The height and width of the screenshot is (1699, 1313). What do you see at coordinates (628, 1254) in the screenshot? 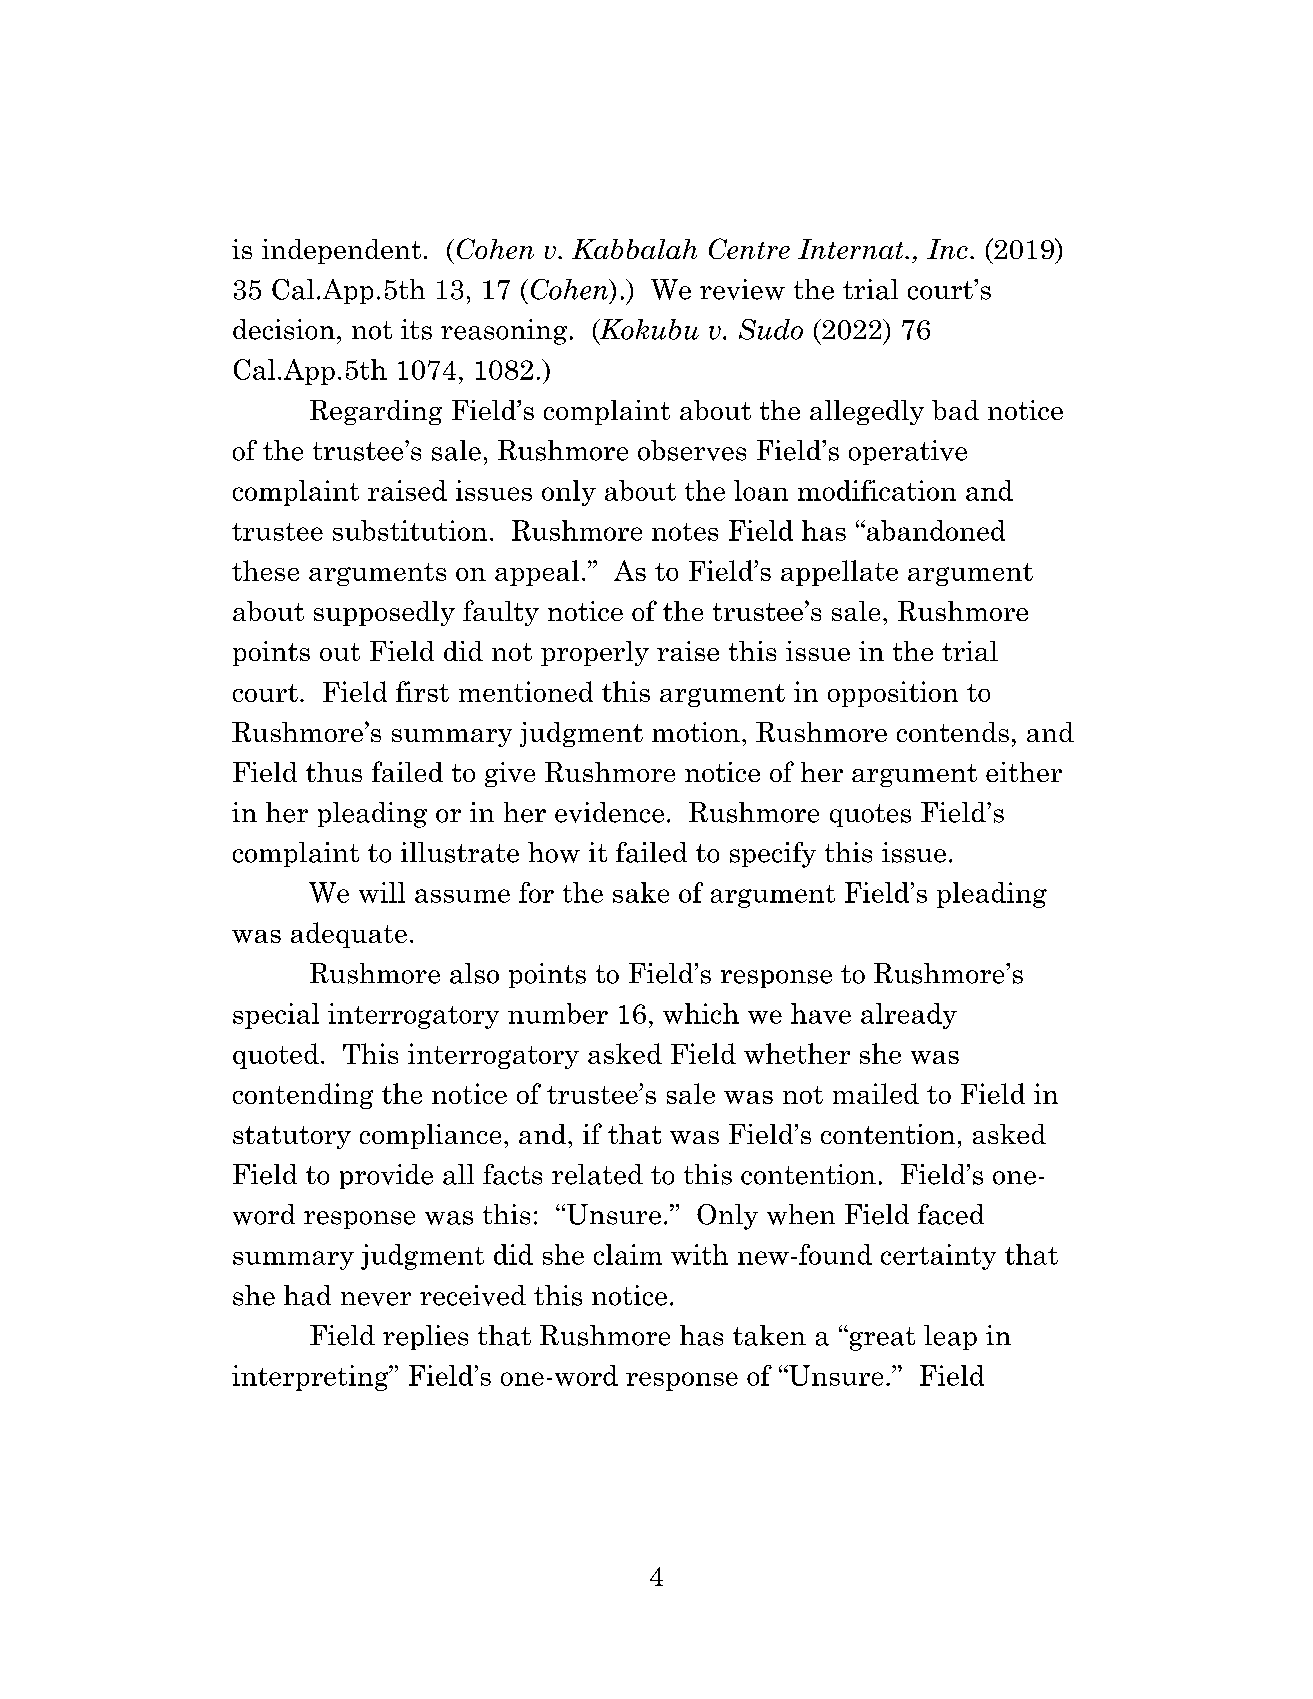
I see `claim` at bounding box center [628, 1254].
